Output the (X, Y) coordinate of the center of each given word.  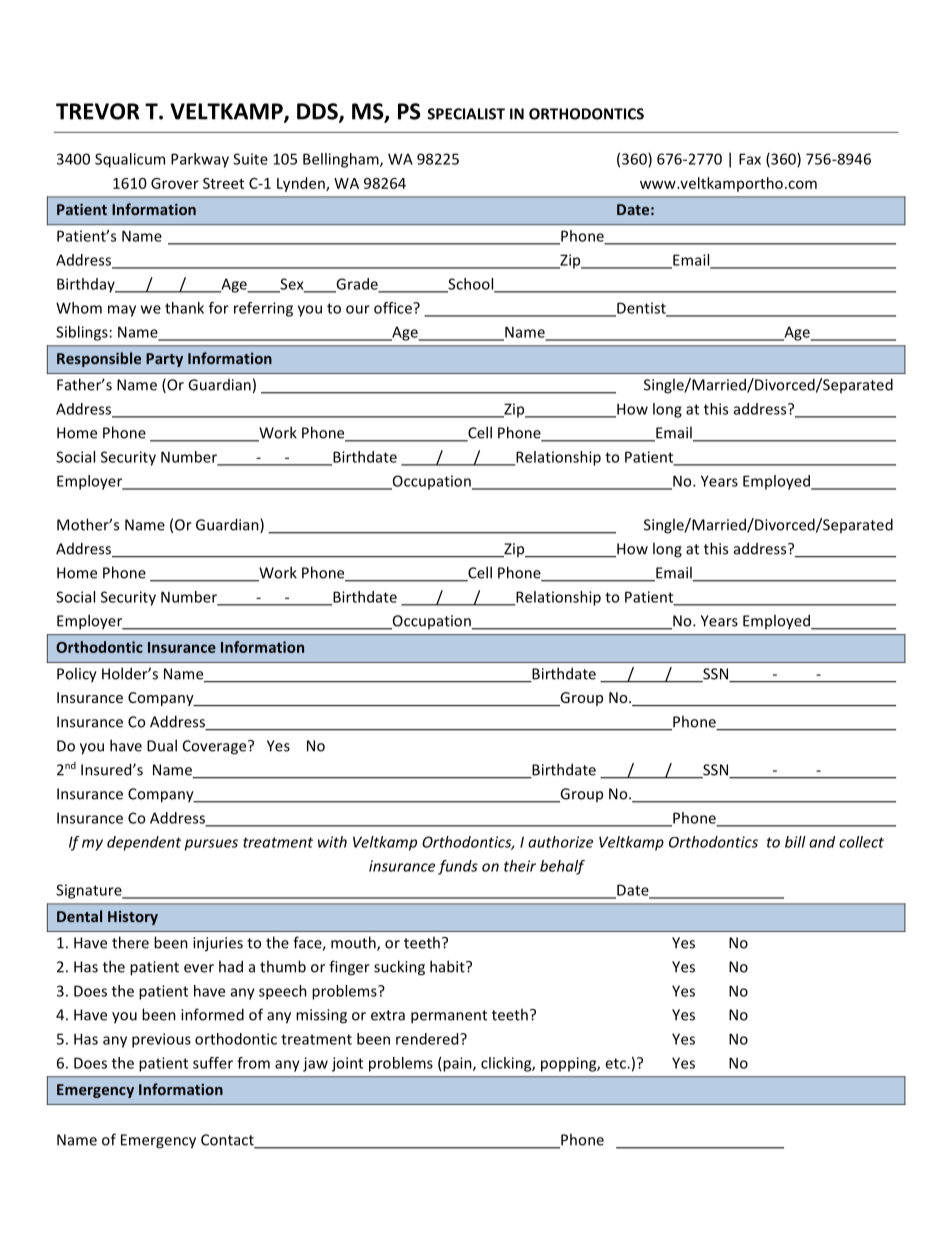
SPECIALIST (466, 114)
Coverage (216, 747)
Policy (77, 675)
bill (795, 842)
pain (458, 1064)
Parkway (200, 160)
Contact (228, 1141)
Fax (750, 159)
